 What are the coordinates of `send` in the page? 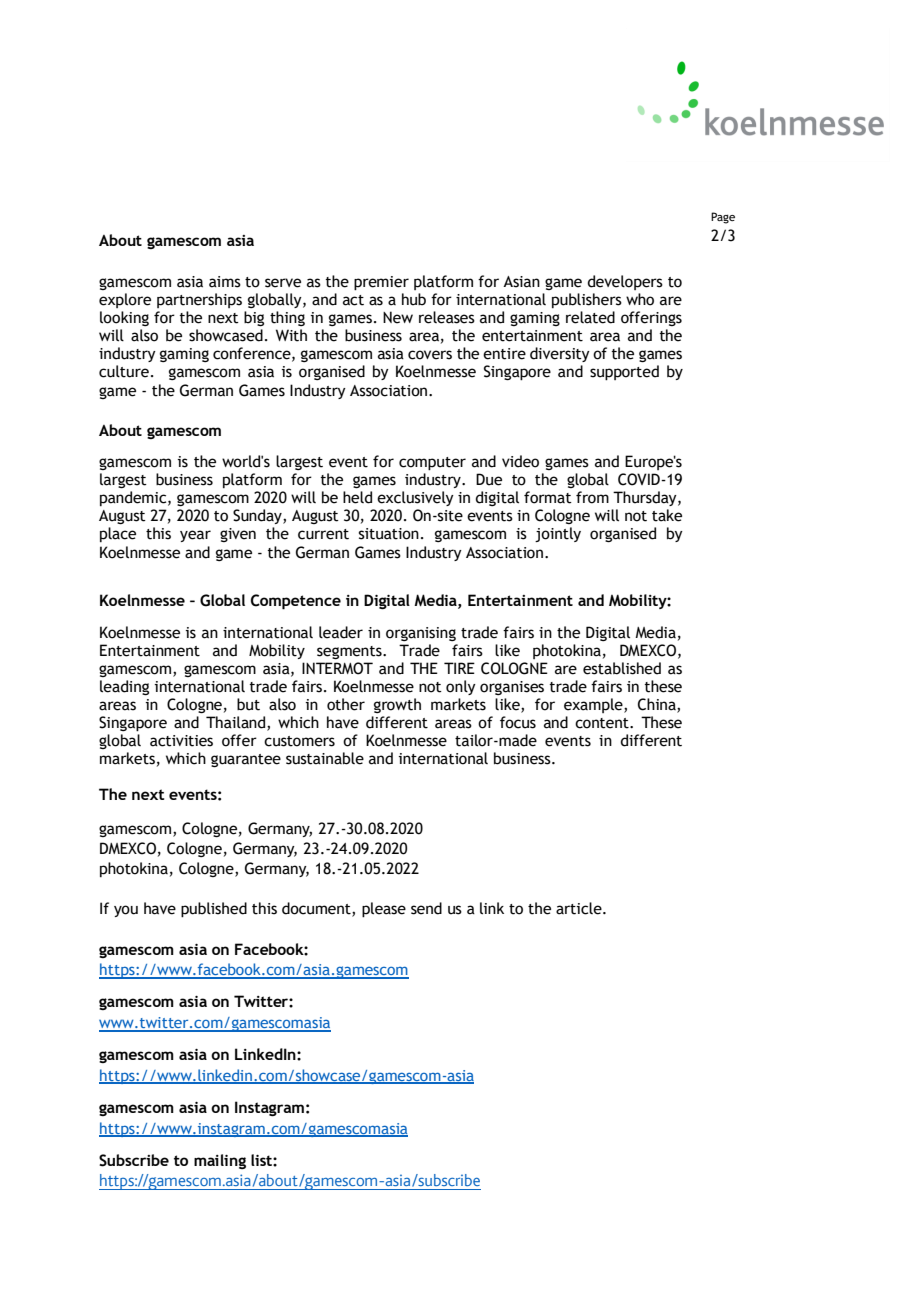 It's located at (426, 908).
